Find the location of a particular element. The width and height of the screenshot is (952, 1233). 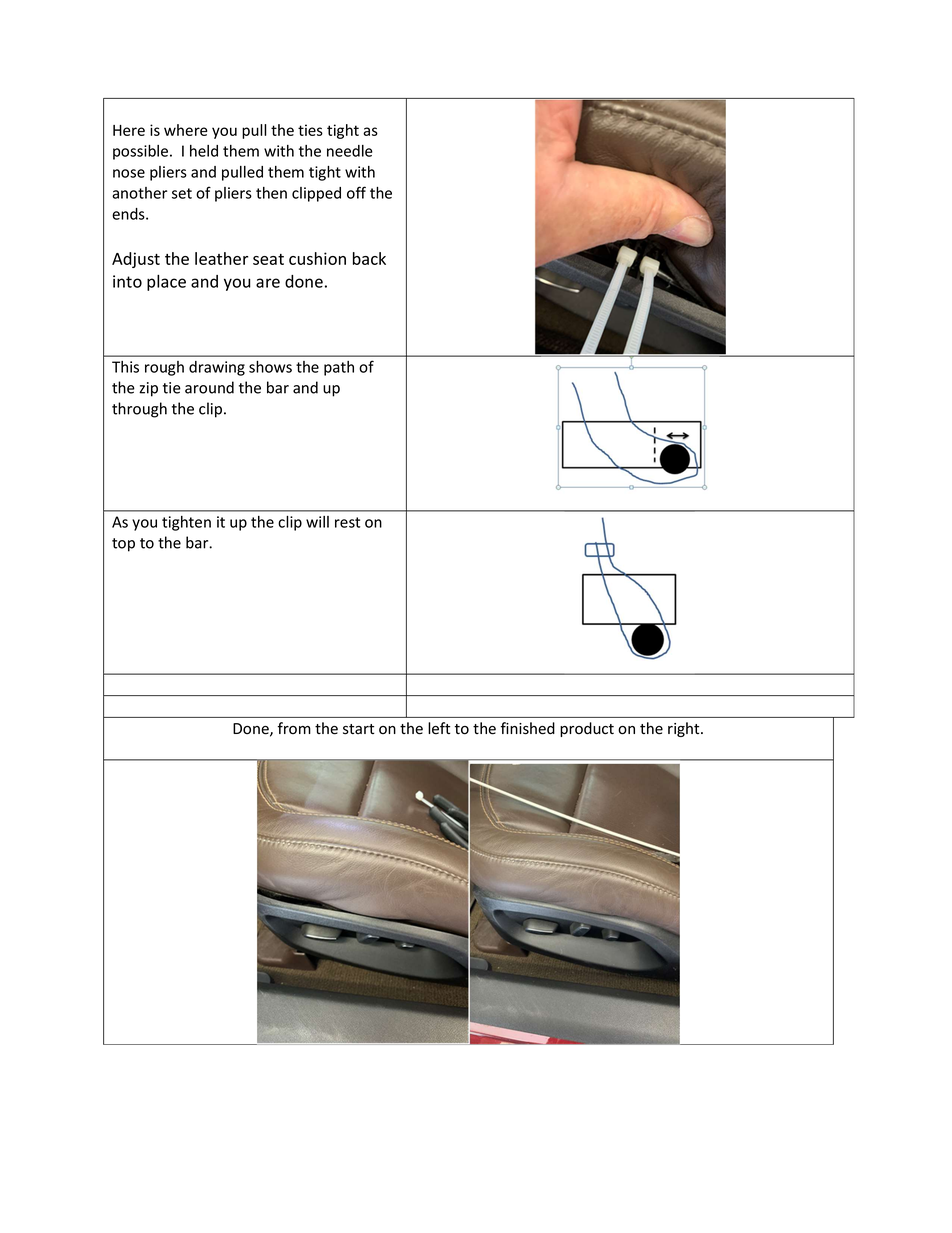

off is located at coordinates (356, 192).
